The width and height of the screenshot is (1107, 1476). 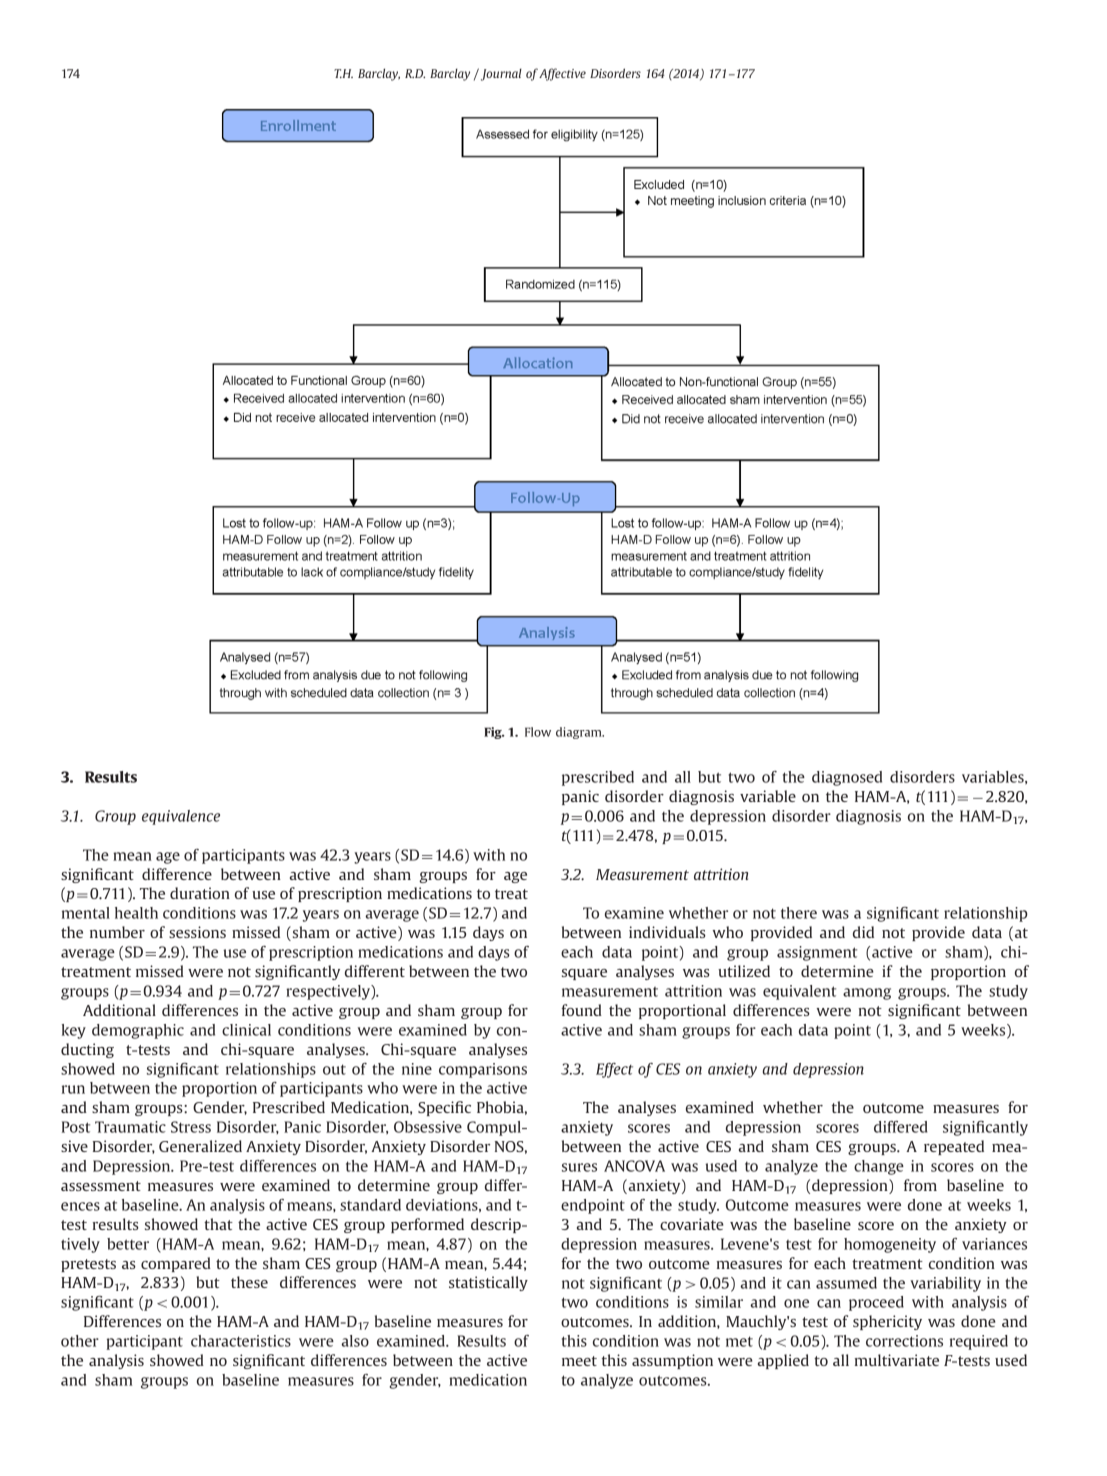 What do you see at coordinates (241, 1341) in the screenshot?
I see `characteristics` at bounding box center [241, 1341].
